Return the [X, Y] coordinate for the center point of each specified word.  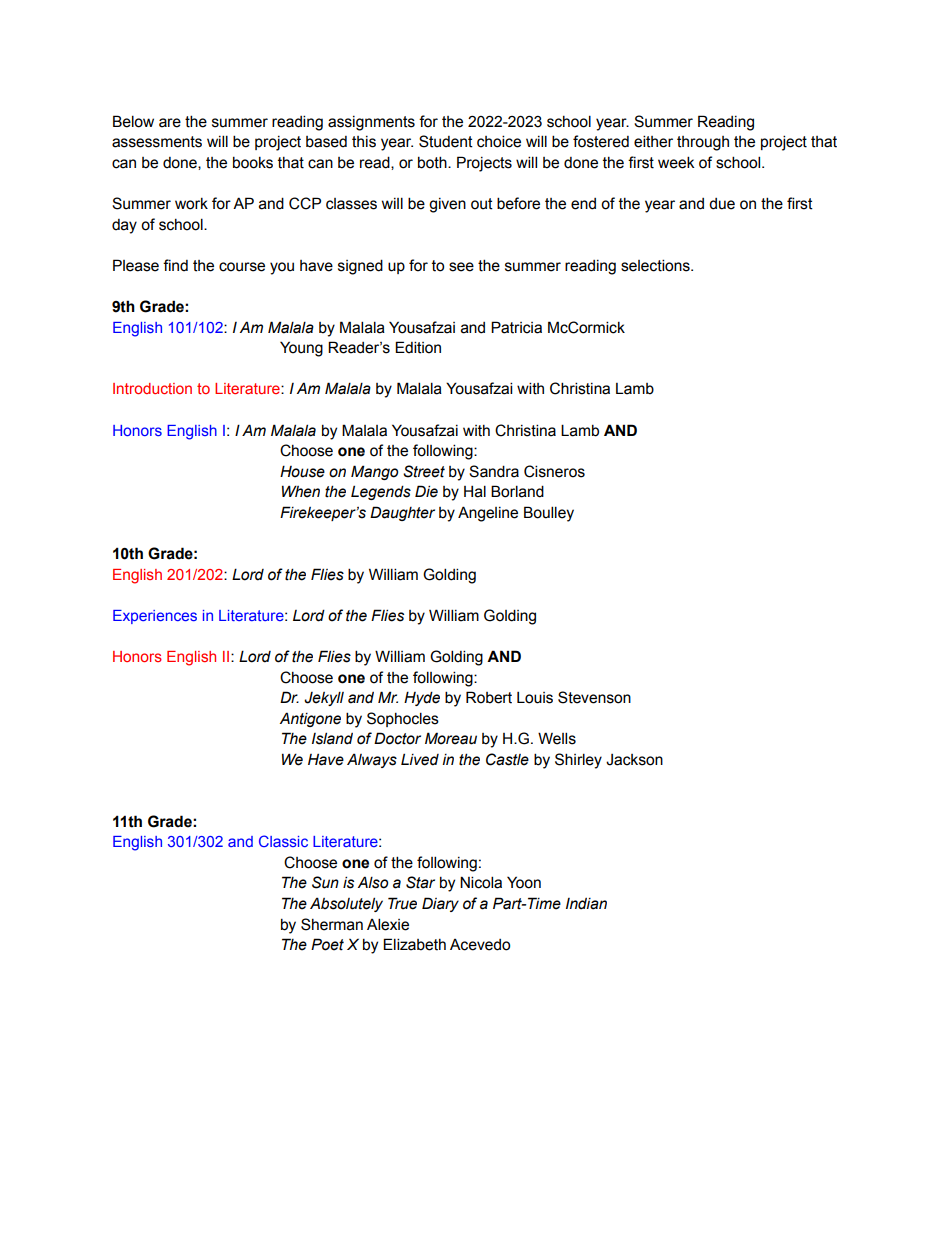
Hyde [422, 698]
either [653, 141]
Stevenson [594, 697]
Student [446, 141]
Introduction [152, 388]
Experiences [155, 617]
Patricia [516, 327]
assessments [157, 142]
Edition [418, 347]
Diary [440, 904]
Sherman [332, 924]
